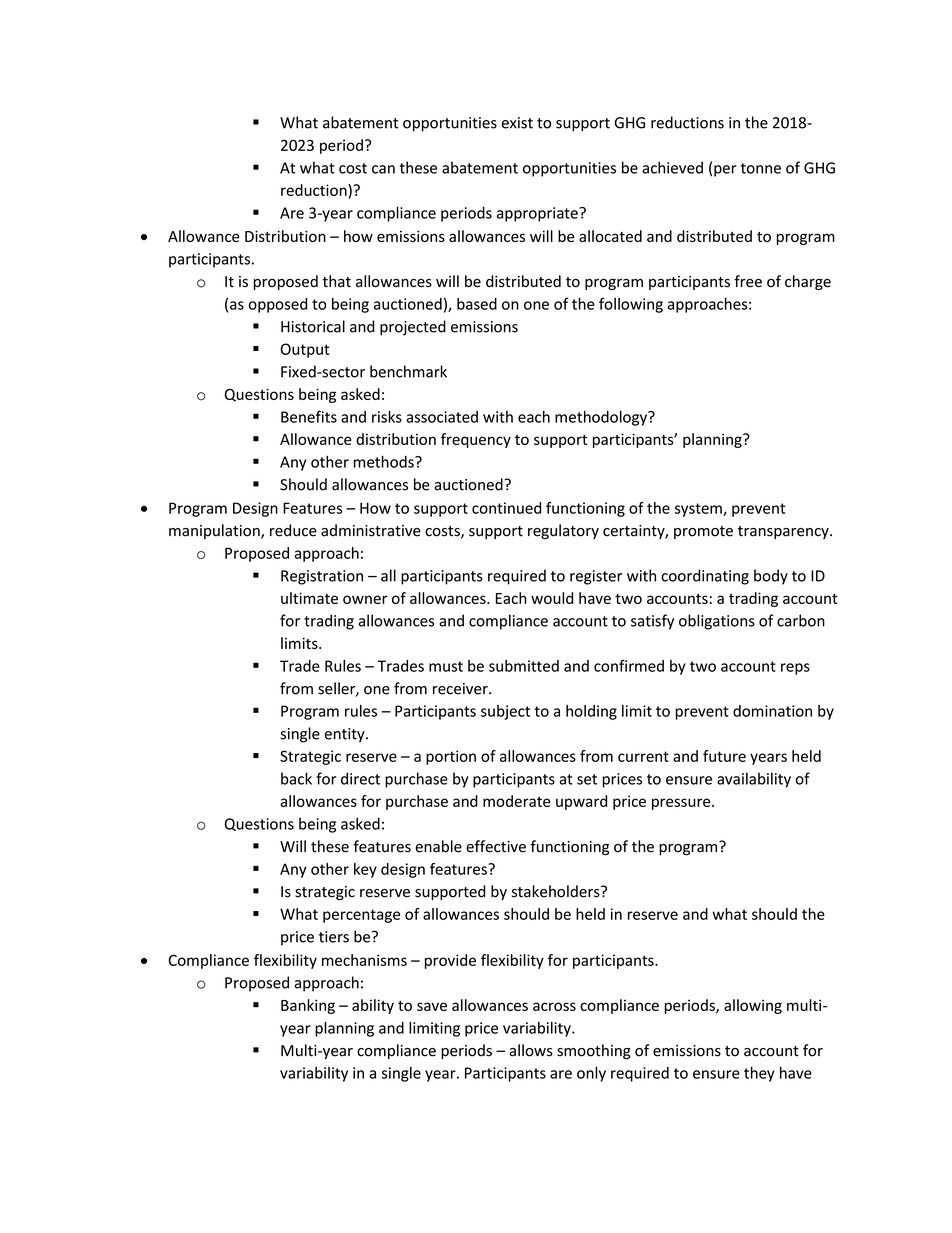 This screenshot has width=952, height=1233. What do you see at coordinates (309, 598) in the screenshot?
I see `ultimate` at bounding box center [309, 598].
